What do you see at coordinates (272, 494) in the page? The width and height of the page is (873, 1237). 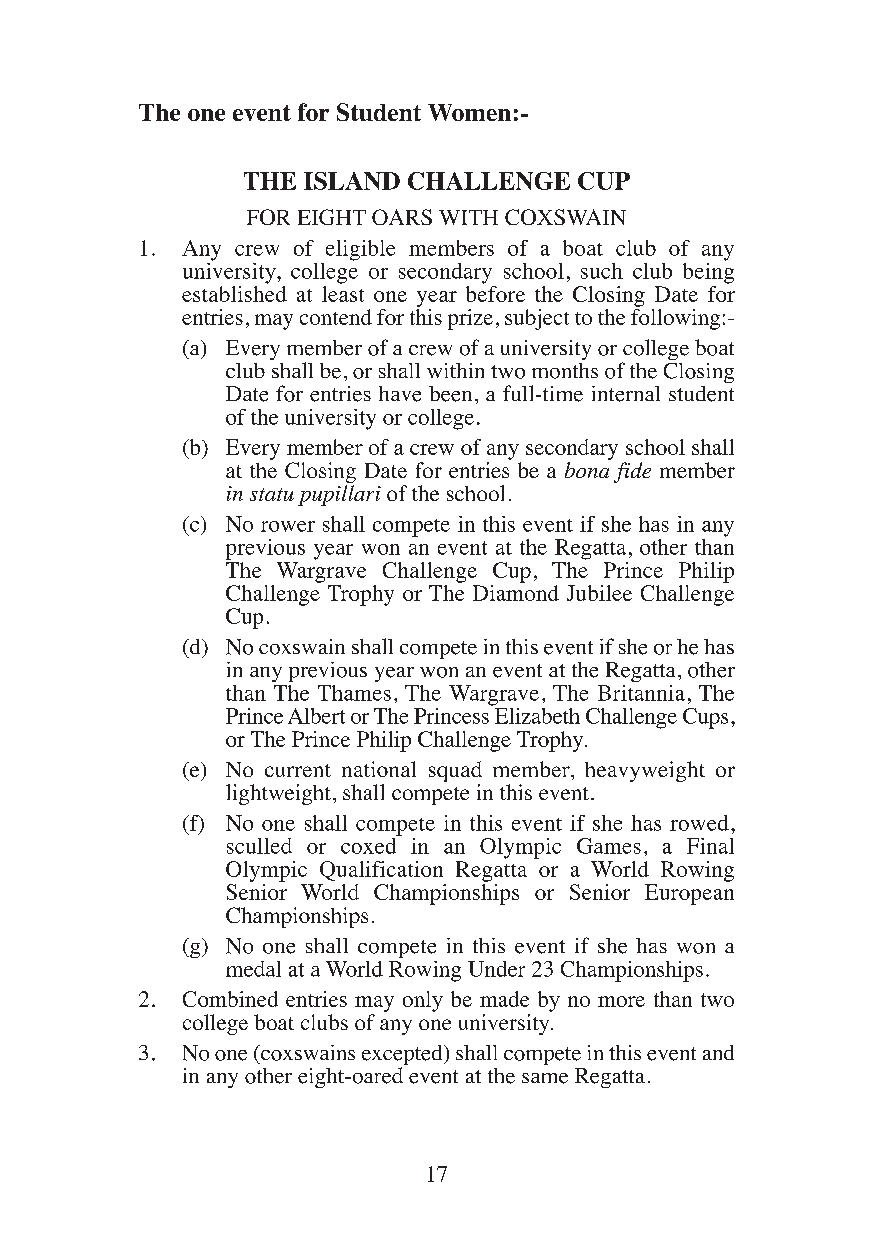 I see `statu` at bounding box center [272, 494].
